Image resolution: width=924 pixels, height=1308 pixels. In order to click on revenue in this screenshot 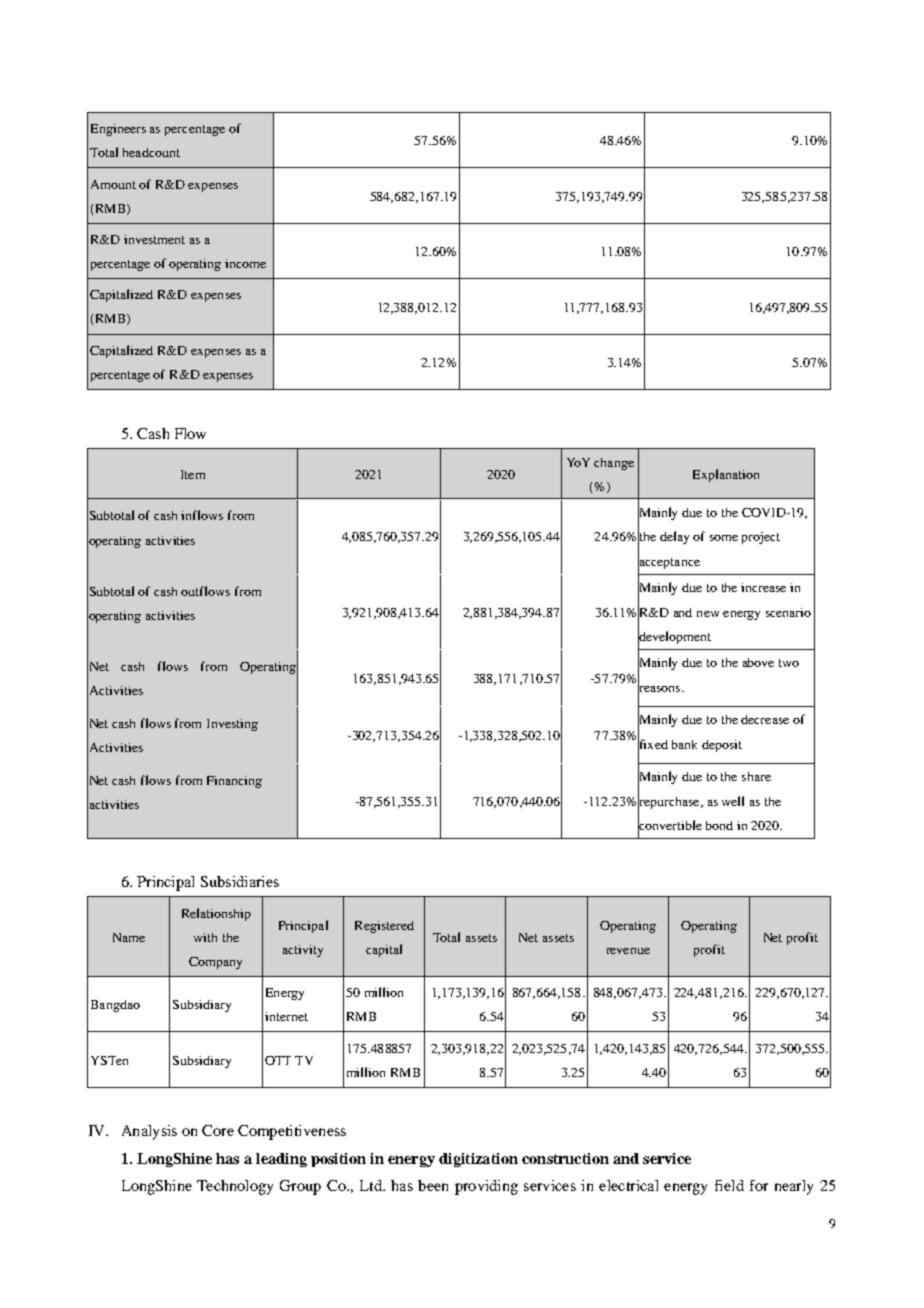, I will do `click(628, 951)`.
